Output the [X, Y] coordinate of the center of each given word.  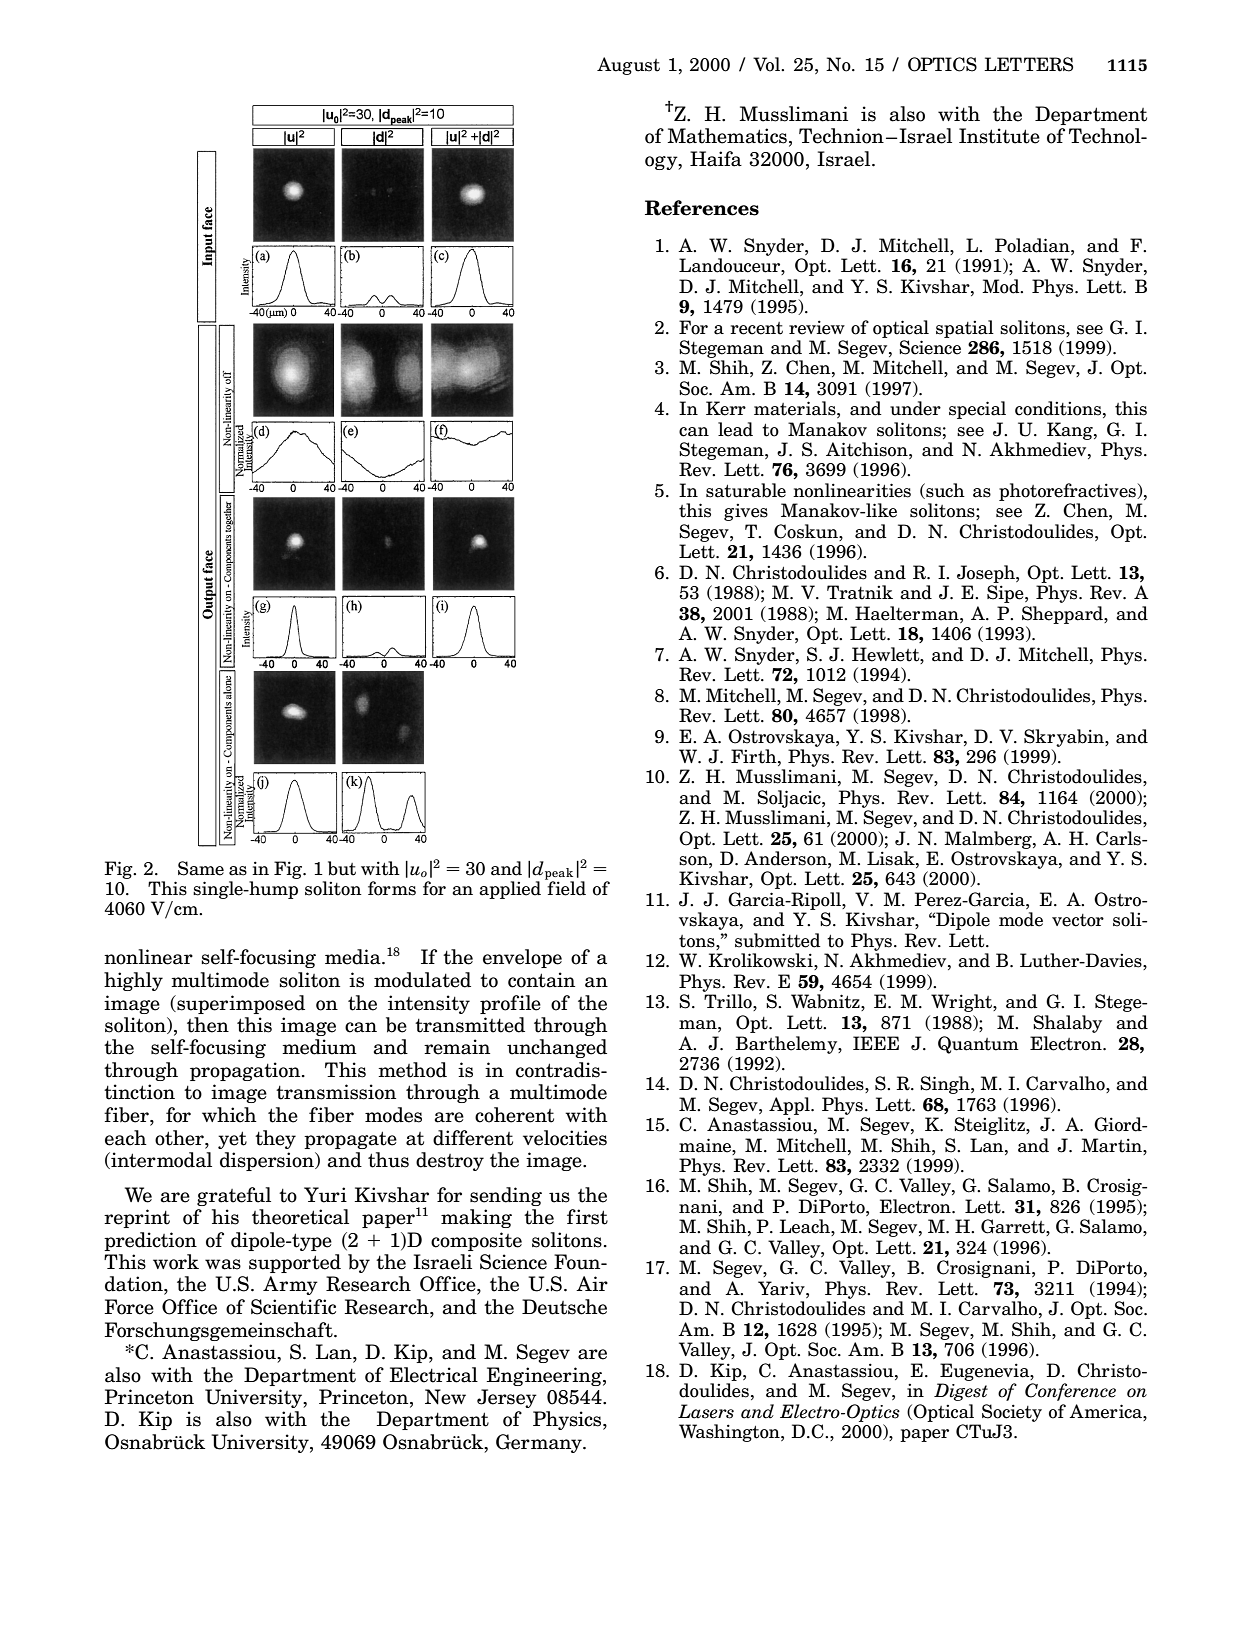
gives [746, 512]
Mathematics [727, 136]
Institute [999, 136]
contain [541, 980]
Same [201, 868]
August [628, 66]
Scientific [293, 1307]
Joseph [987, 574]
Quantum [978, 1045]
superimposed [240, 1004]
